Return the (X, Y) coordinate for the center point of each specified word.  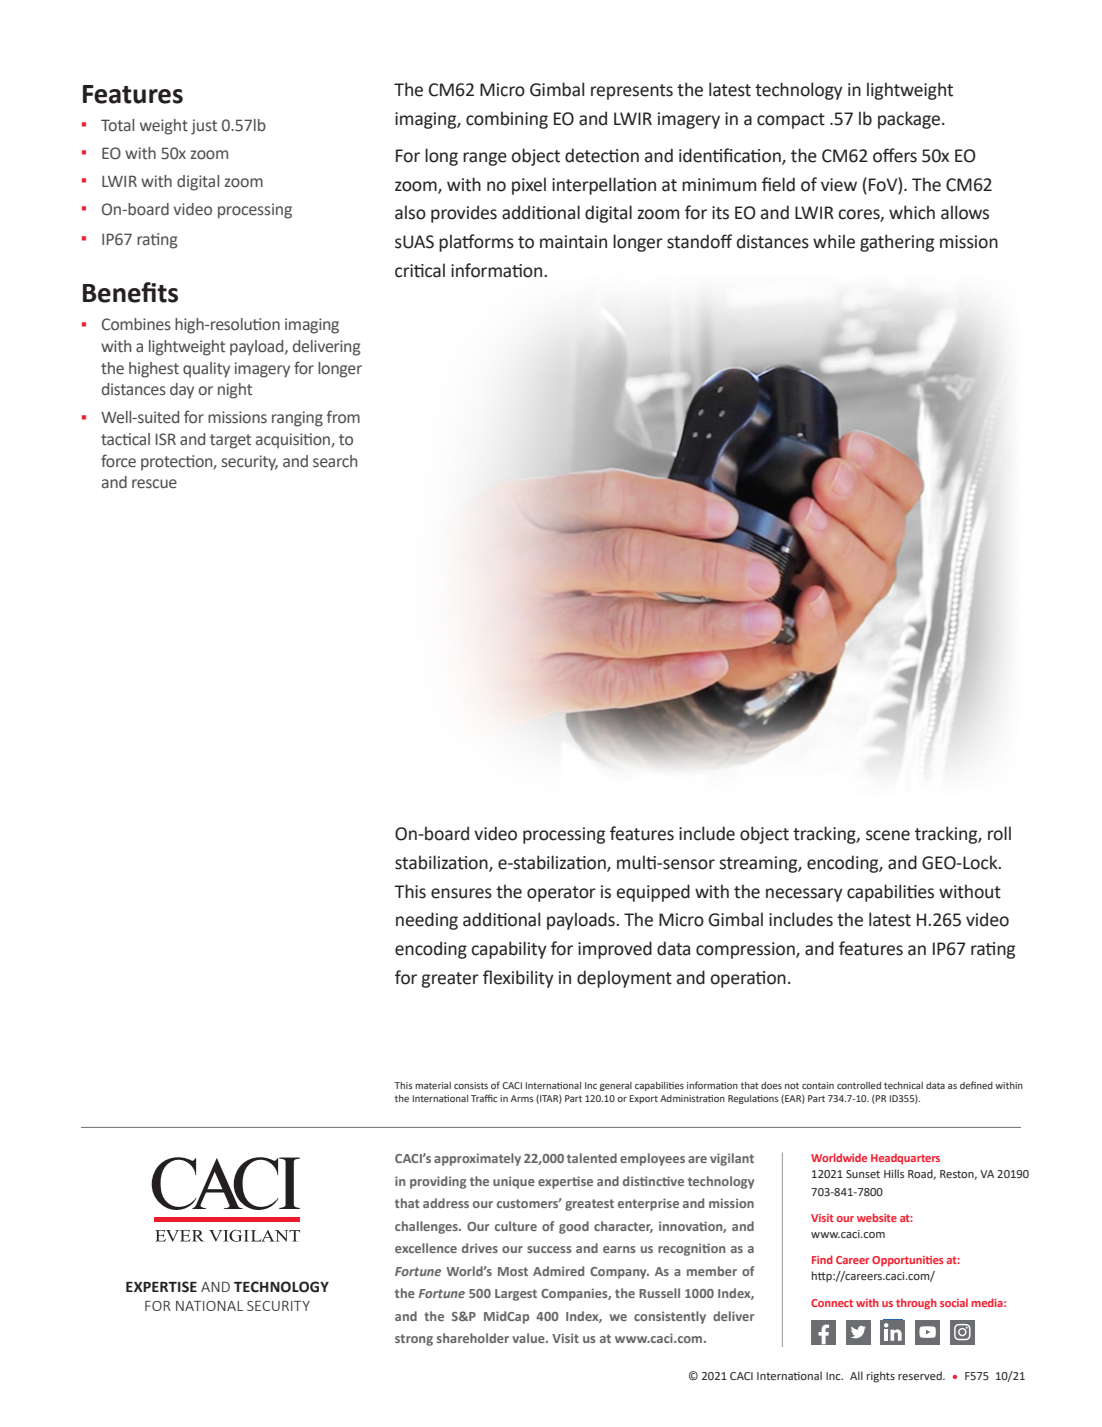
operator (561, 894)
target (230, 441)
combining (507, 120)
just (204, 127)
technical (903, 1085)
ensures (461, 893)
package (910, 120)
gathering (897, 243)
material (433, 1085)
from (343, 416)
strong (414, 1340)
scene (888, 835)
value (529, 1338)
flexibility (518, 979)
